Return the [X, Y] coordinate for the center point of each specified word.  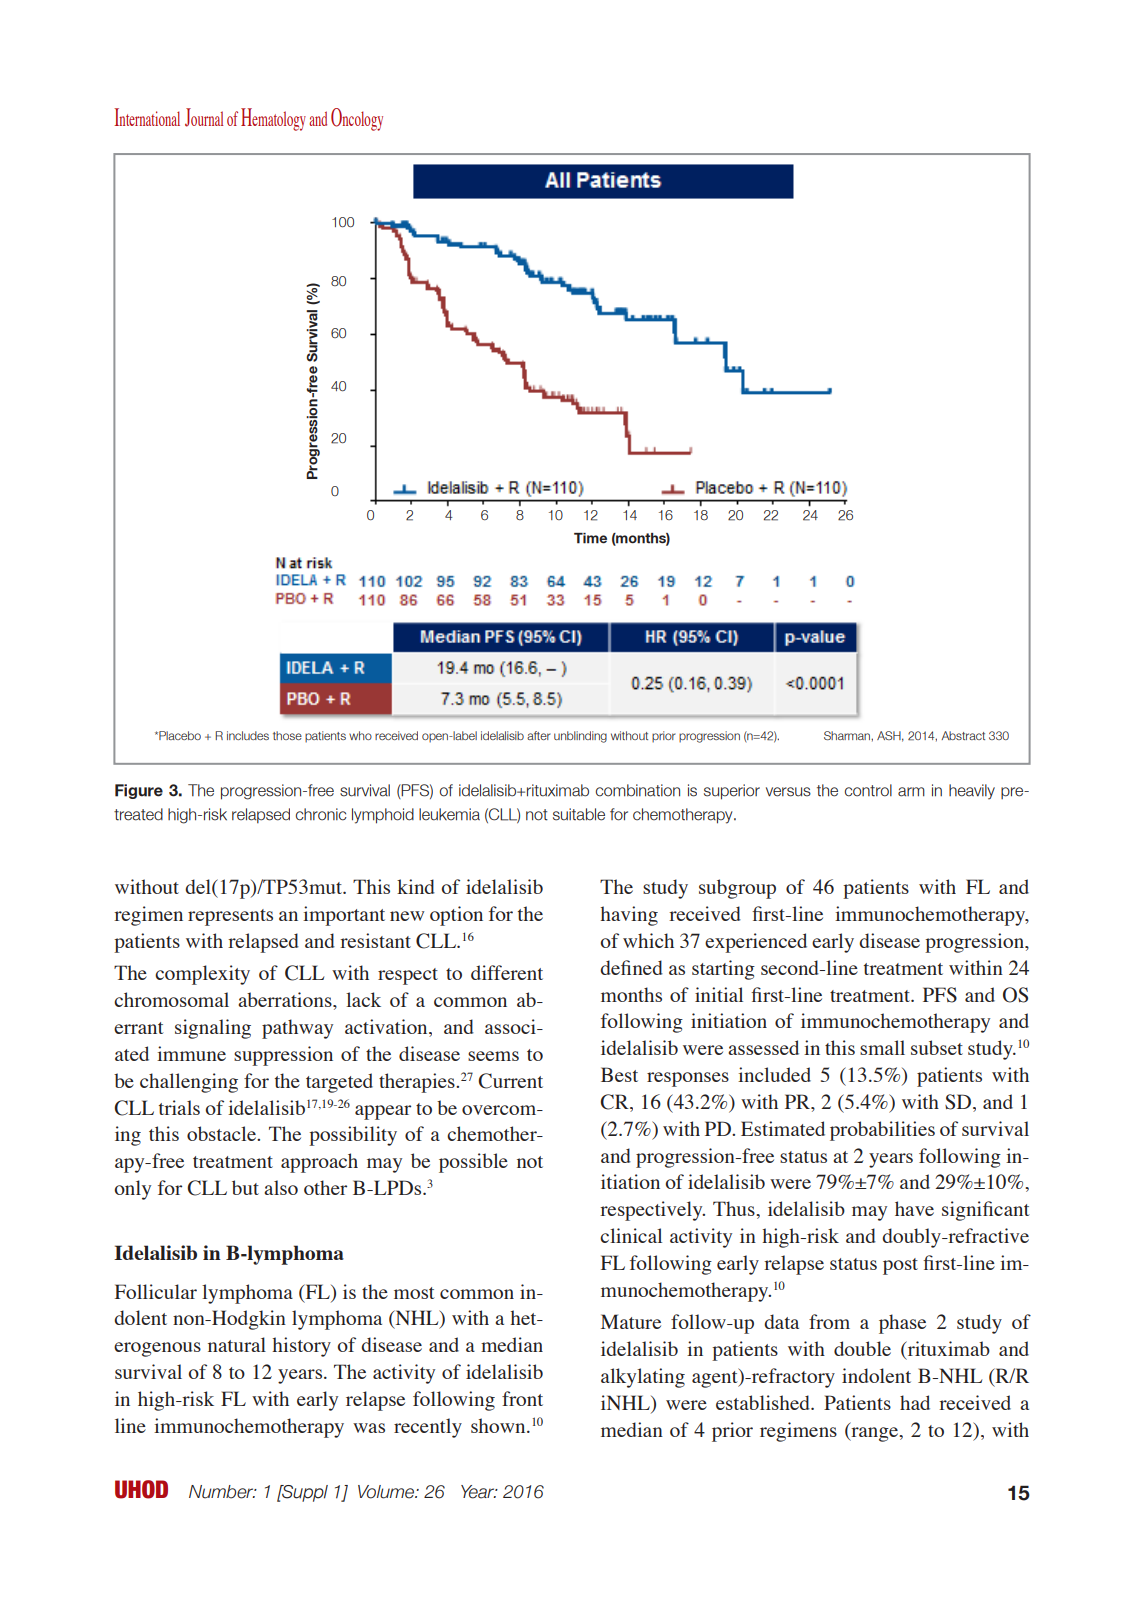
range [875, 1434]
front [522, 1398]
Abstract [963, 735]
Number [222, 1492]
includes [248, 735]
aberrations [286, 999]
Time [590, 538]
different [507, 972]
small [882, 1047]
